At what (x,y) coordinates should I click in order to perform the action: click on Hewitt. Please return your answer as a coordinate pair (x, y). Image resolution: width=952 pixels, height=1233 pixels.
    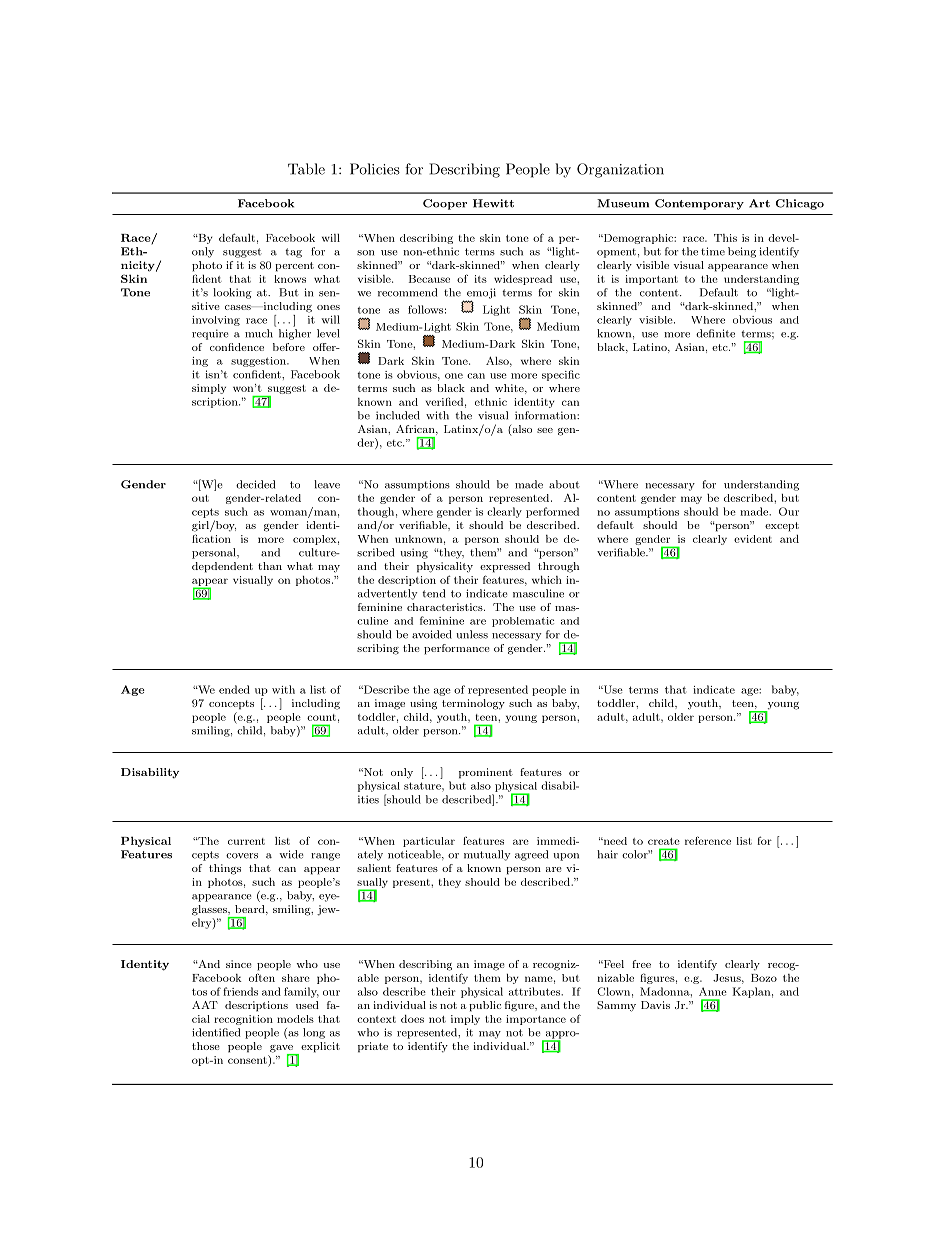
    Looking at the image, I should click on (493, 203).
